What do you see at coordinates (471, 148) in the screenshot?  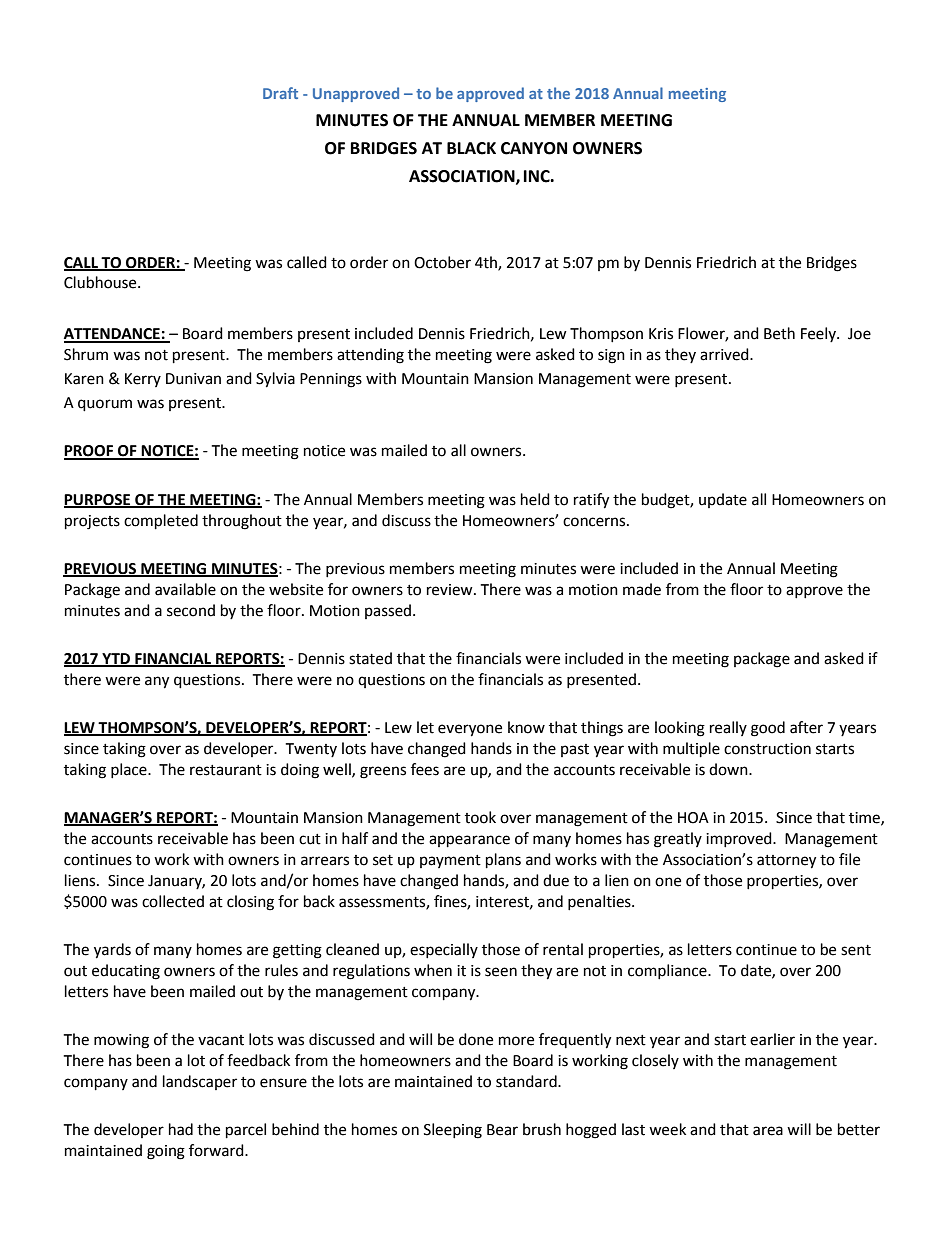 I see `BLACK` at bounding box center [471, 148].
